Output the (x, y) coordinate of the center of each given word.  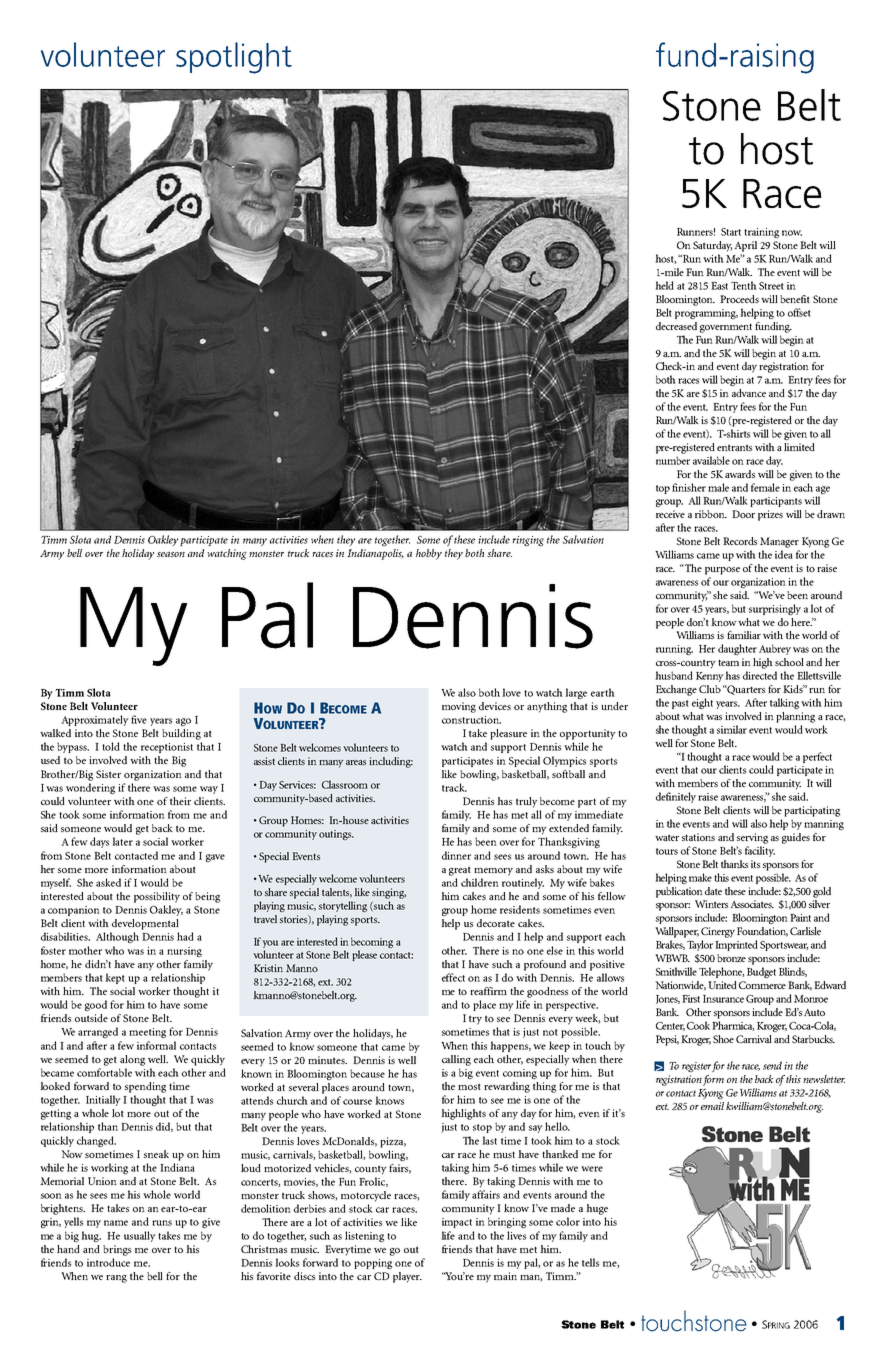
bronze (731, 958)
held (664, 285)
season (171, 554)
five (139, 719)
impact (457, 1223)
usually (140, 1236)
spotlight (234, 58)
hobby (429, 554)
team (728, 662)
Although (117, 937)
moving (459, 707)
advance (749, 393)
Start (731, 232)
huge (597, 1209)
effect (453, 977)
